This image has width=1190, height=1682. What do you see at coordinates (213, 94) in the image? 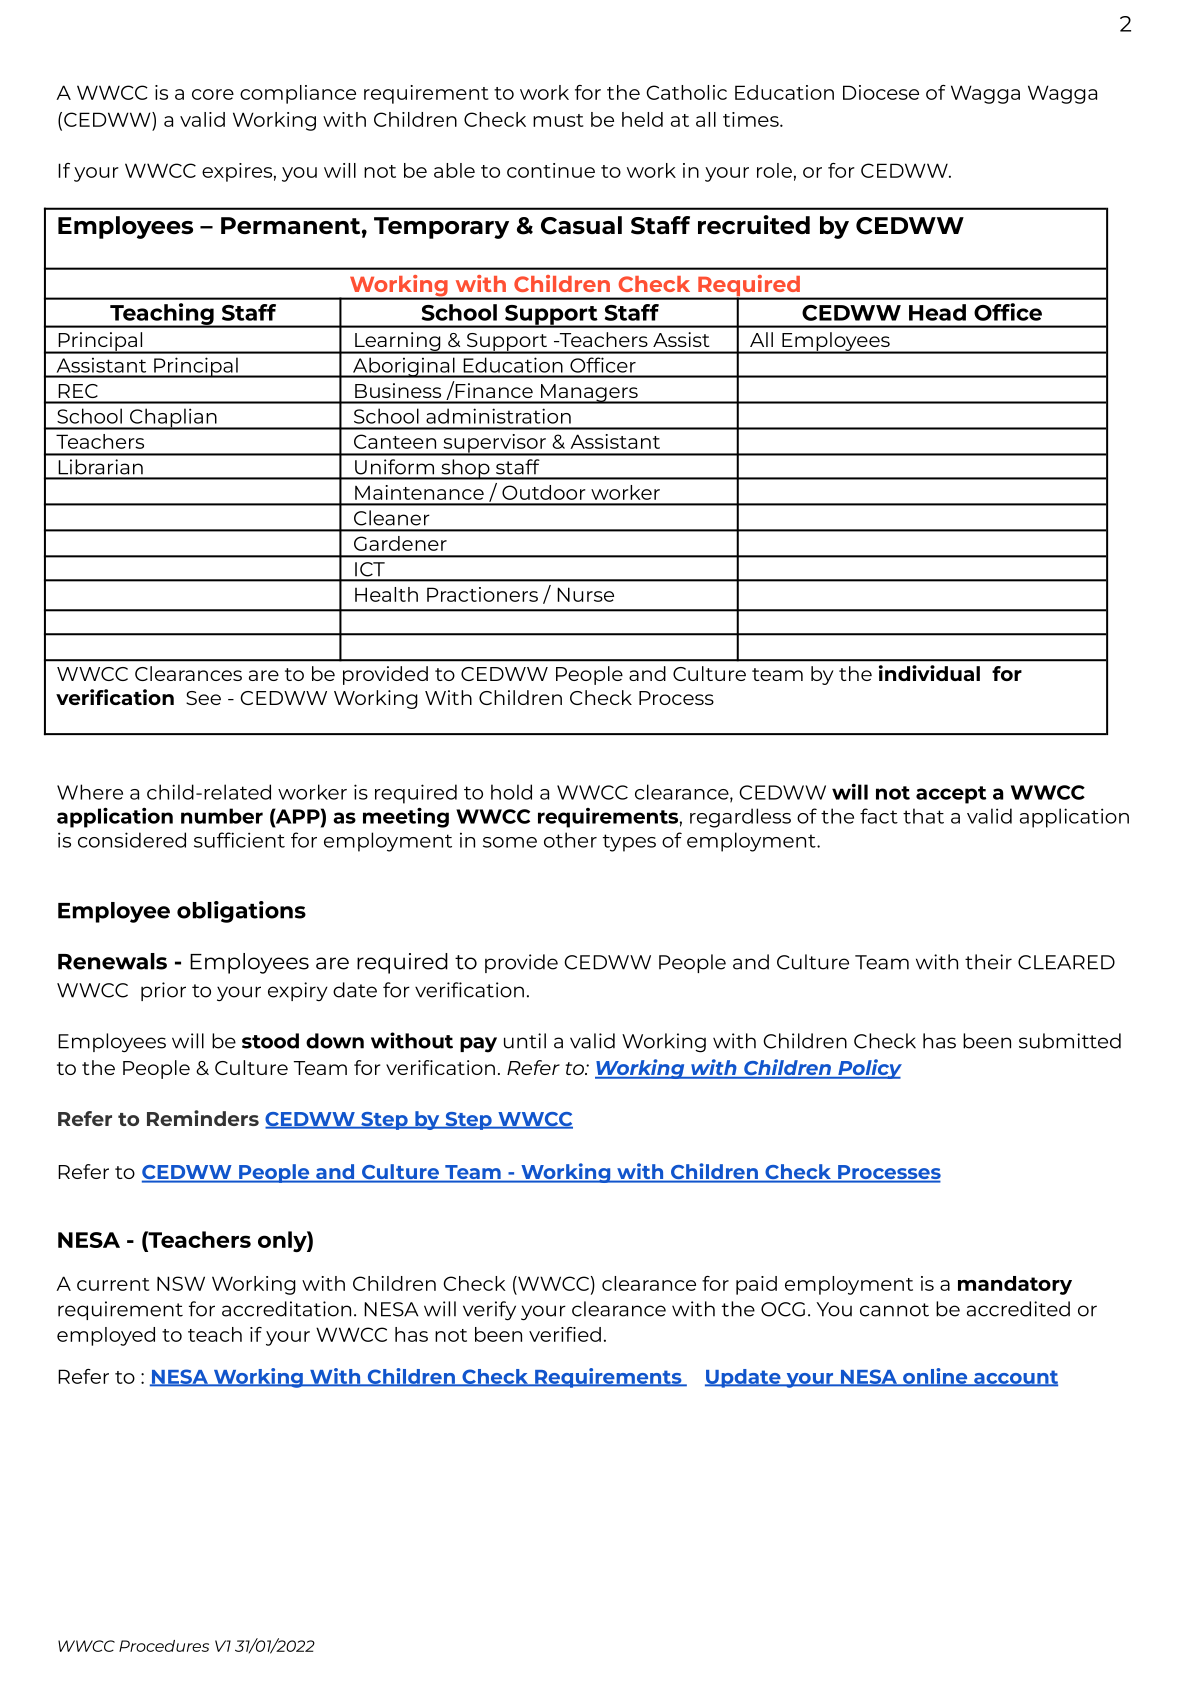
I see `core` at bounding box center [213, 94].
